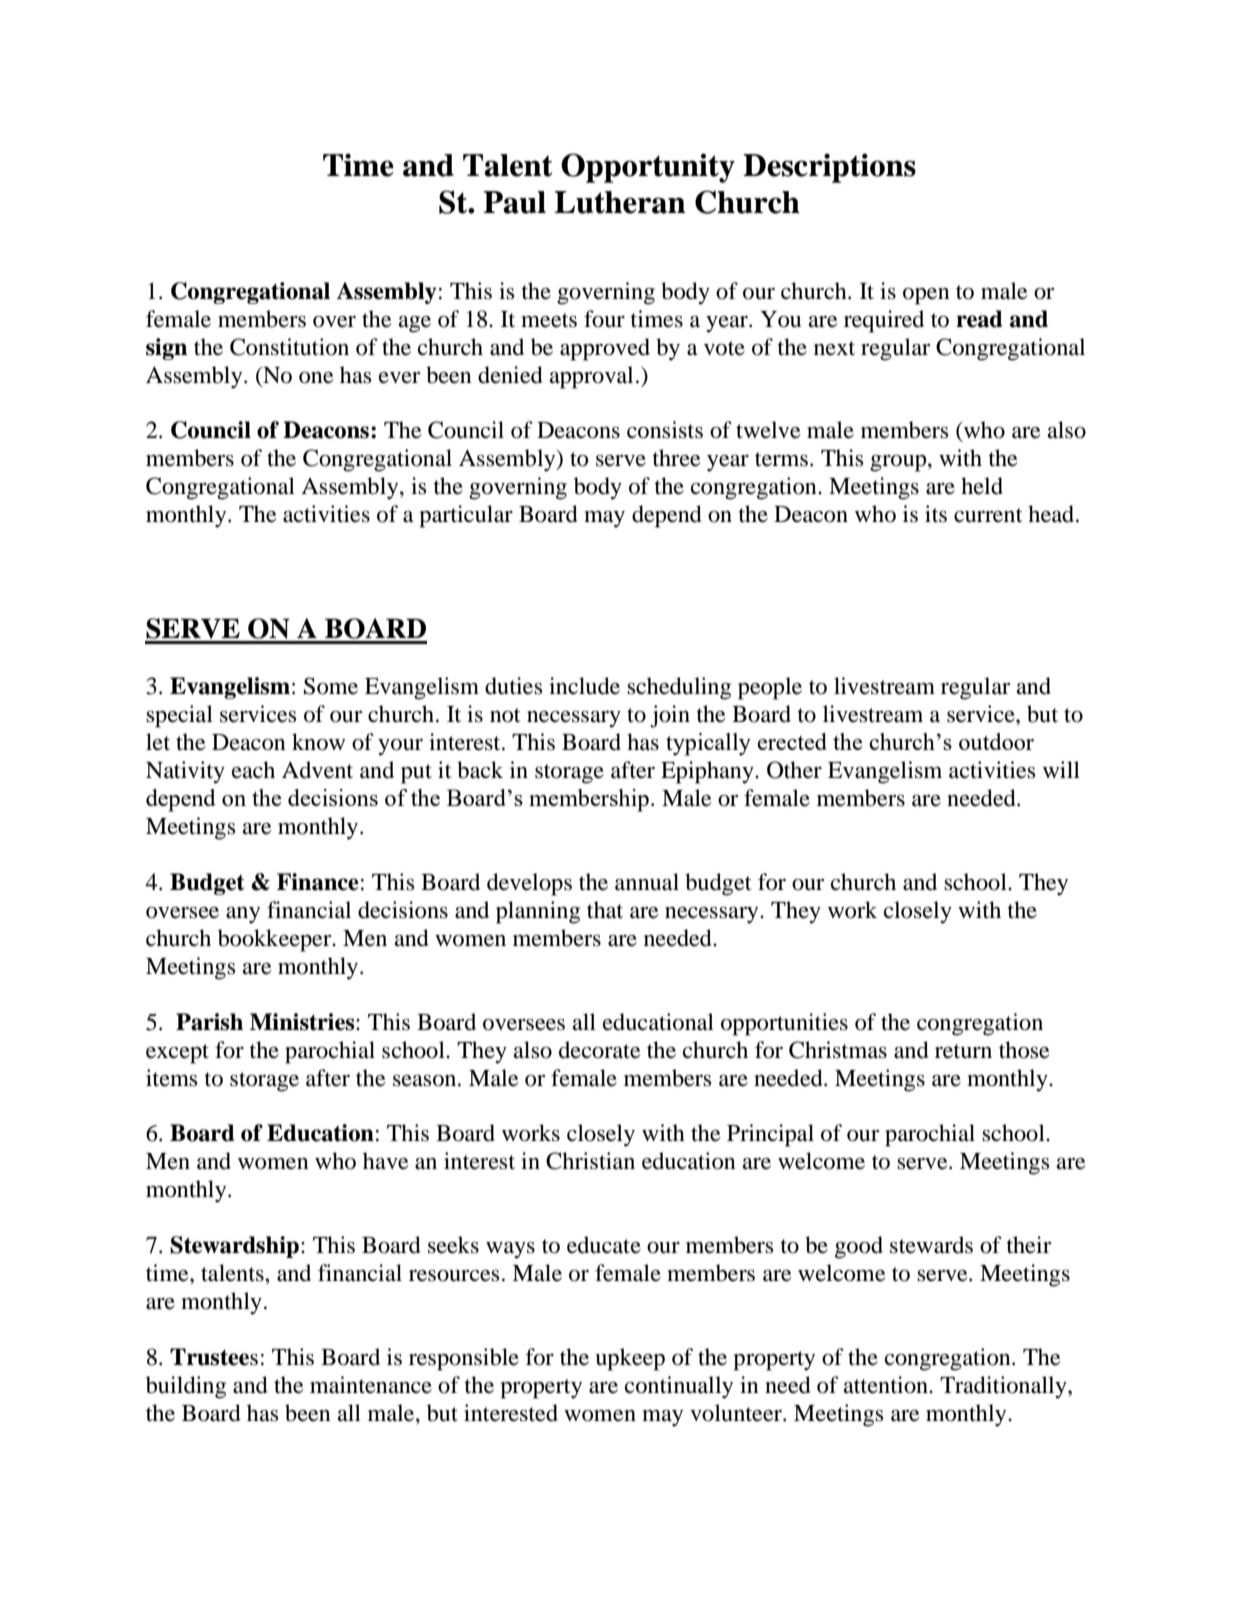 Image resolution: width=1239 pixels, height=1603 pixels. What do you see at coordinates (331, 686) in the image?
I see `Some` at bounding box center [331, 686].
